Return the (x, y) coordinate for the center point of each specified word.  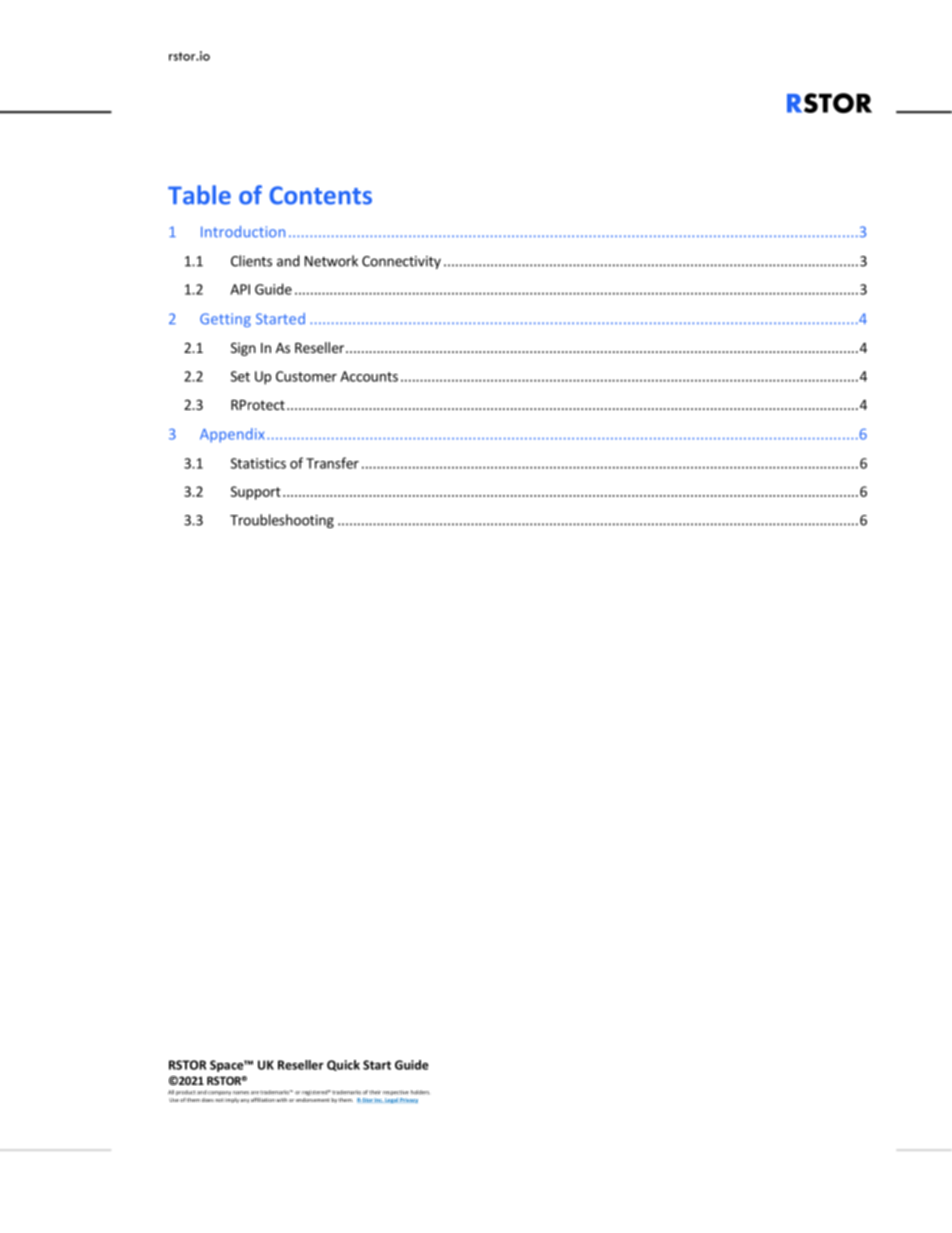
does (208, 1100)
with (281, 1100)
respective (396, 1092)
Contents (320, 195)
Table (199, 195)
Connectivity (401, 262)
